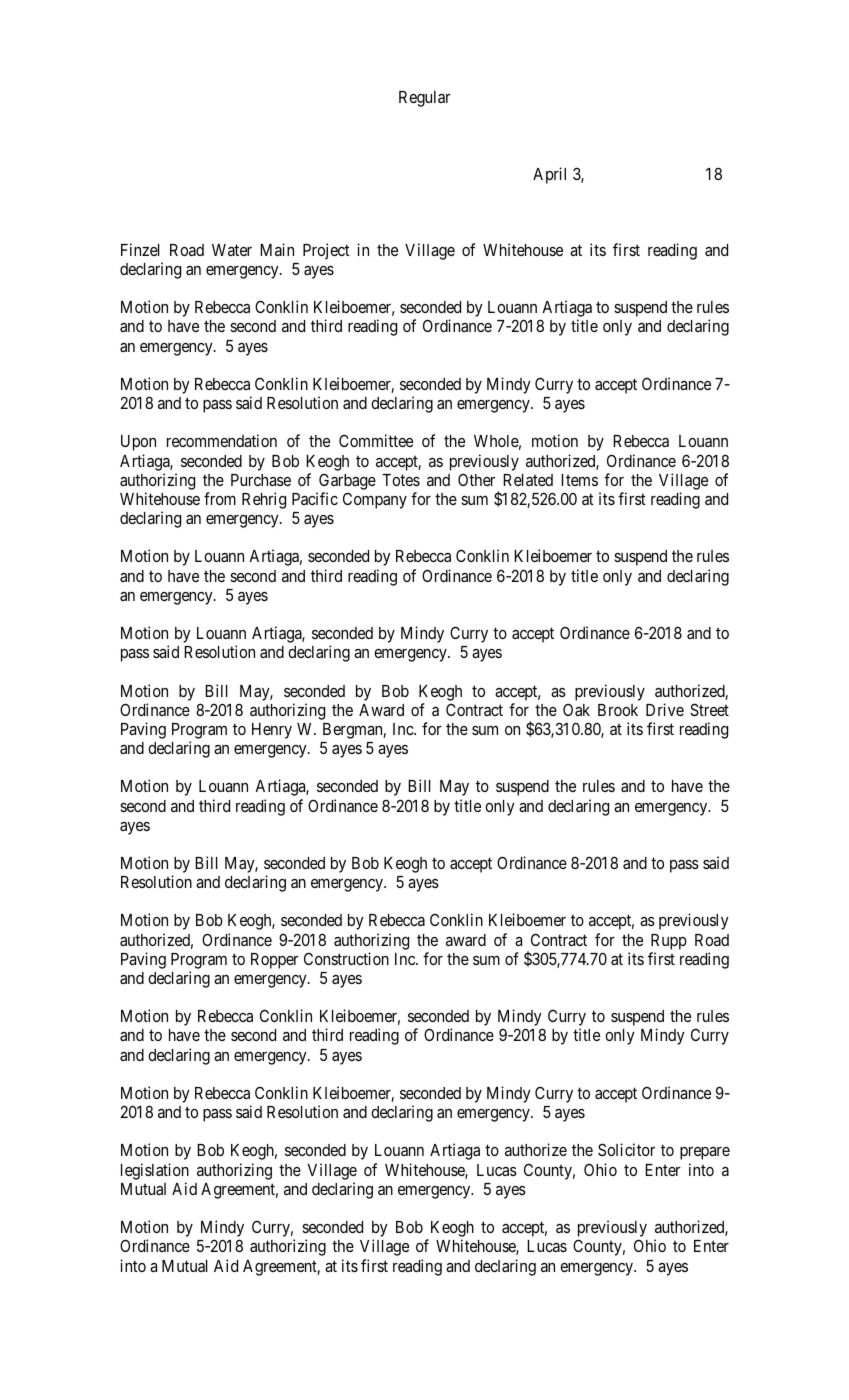  What do you see at coordinates (425, 99) in the screenshot?
I see `Regular` at bounding box center [425, 99].
